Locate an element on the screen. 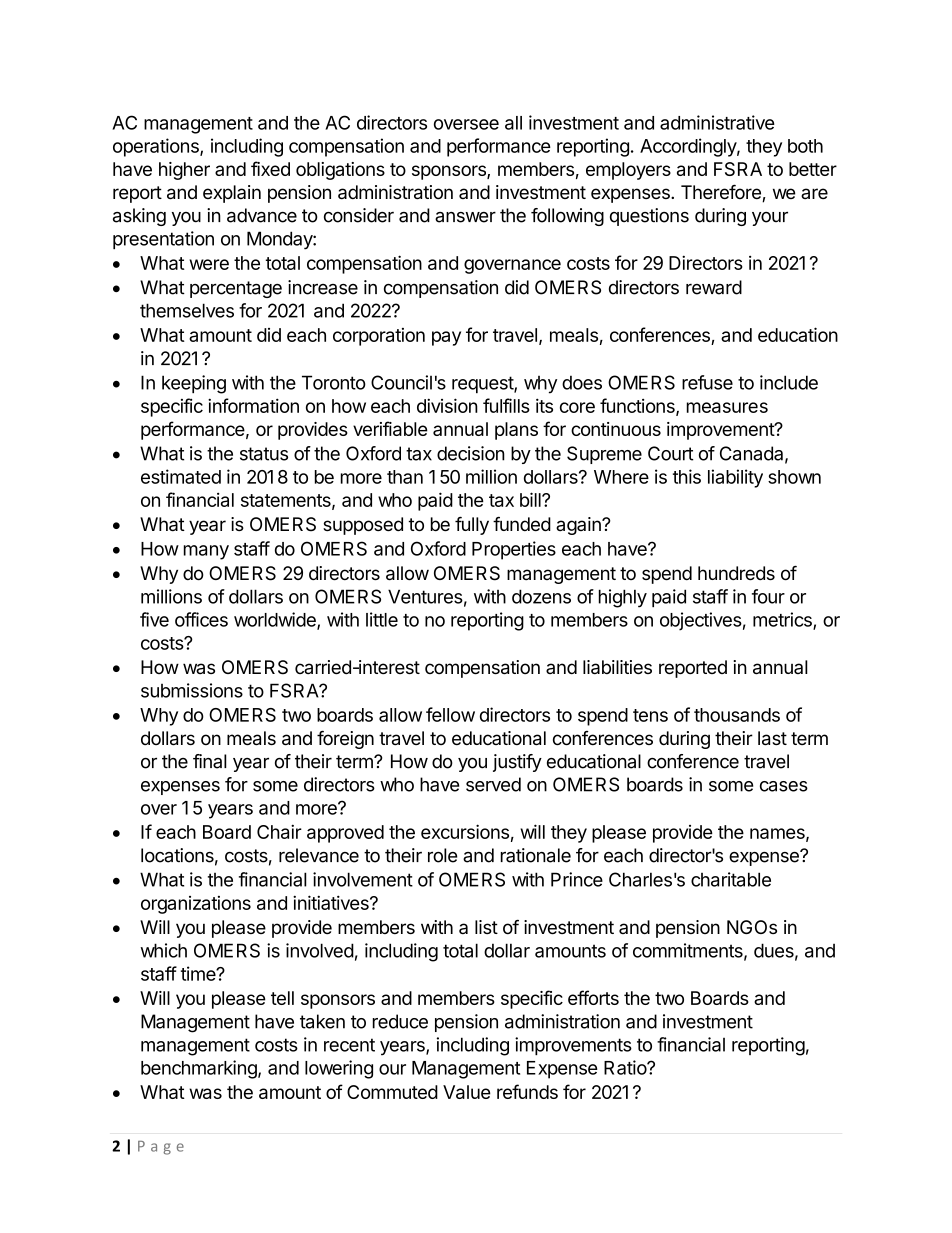  Ventures is located at coordinates (425, 596).
